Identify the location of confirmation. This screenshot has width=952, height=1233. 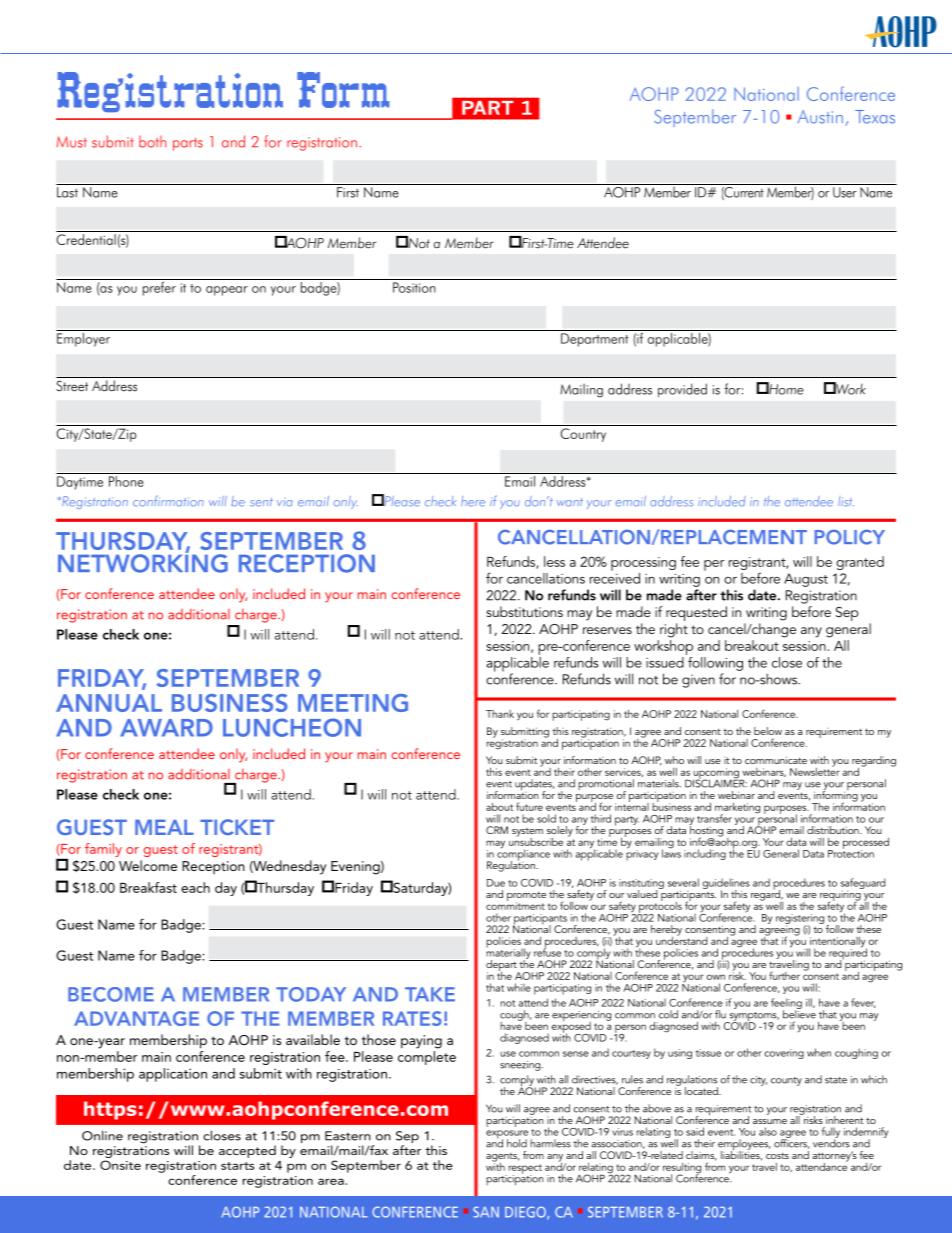
(168, 501).
